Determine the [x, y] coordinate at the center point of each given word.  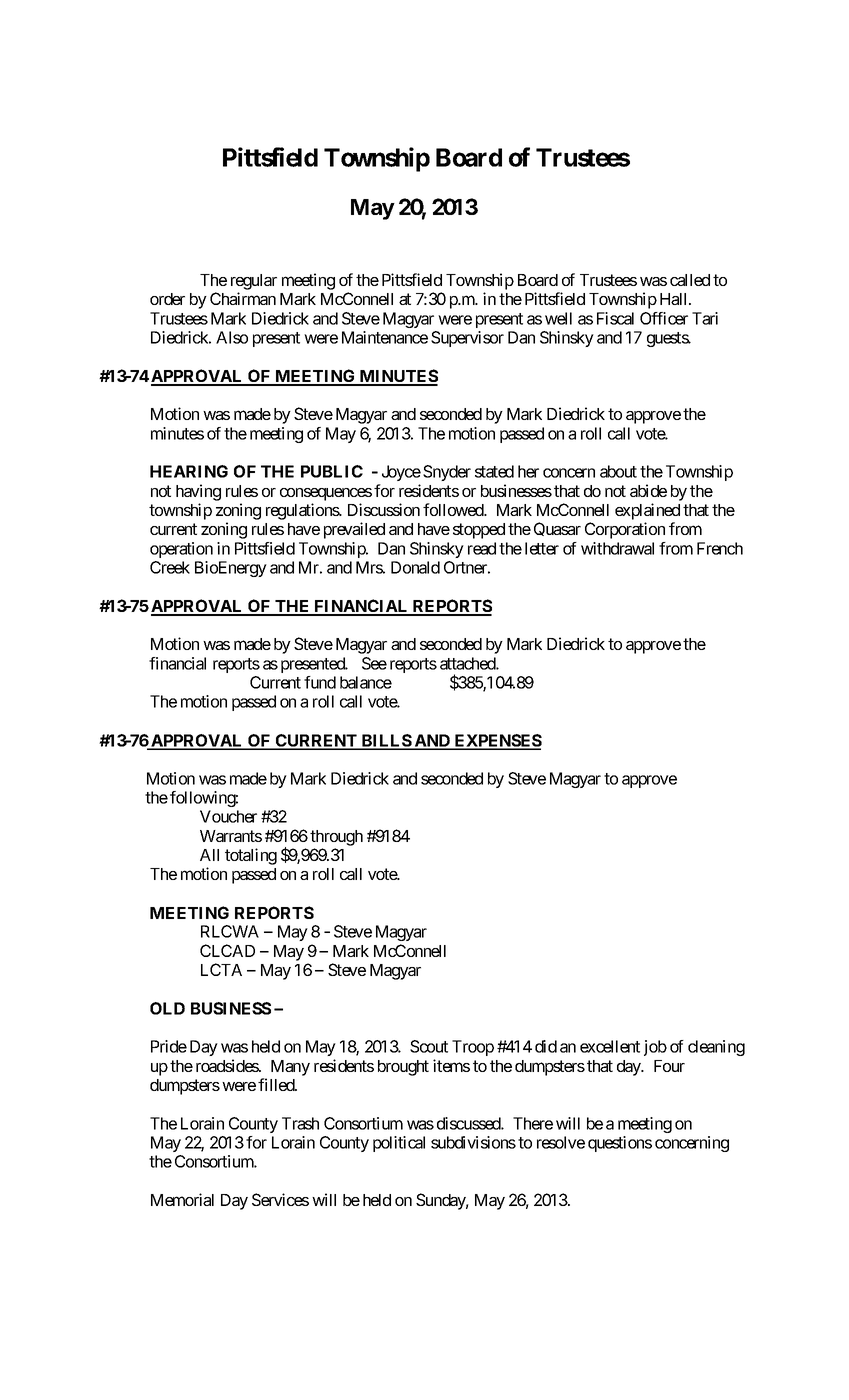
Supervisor [467, 339]
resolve [561, 1142]
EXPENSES [497, 741]
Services [280, 1199]
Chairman [243, 298]
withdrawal [617, 548]
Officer [664, 318]
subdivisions [473, 1142]
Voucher [228, 816]
